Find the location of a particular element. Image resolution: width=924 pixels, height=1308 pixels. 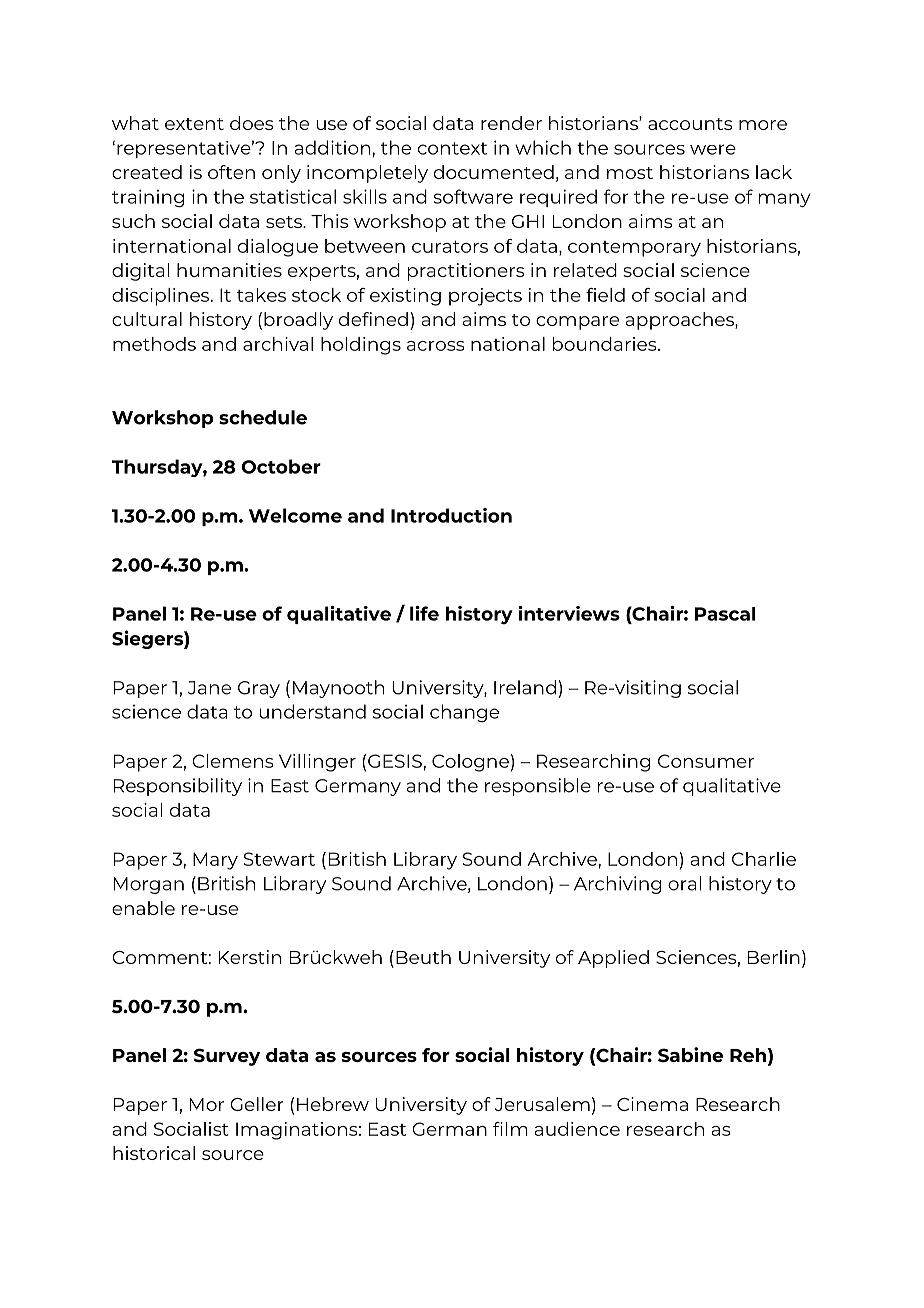

life is located at coordinates (424, 613).
